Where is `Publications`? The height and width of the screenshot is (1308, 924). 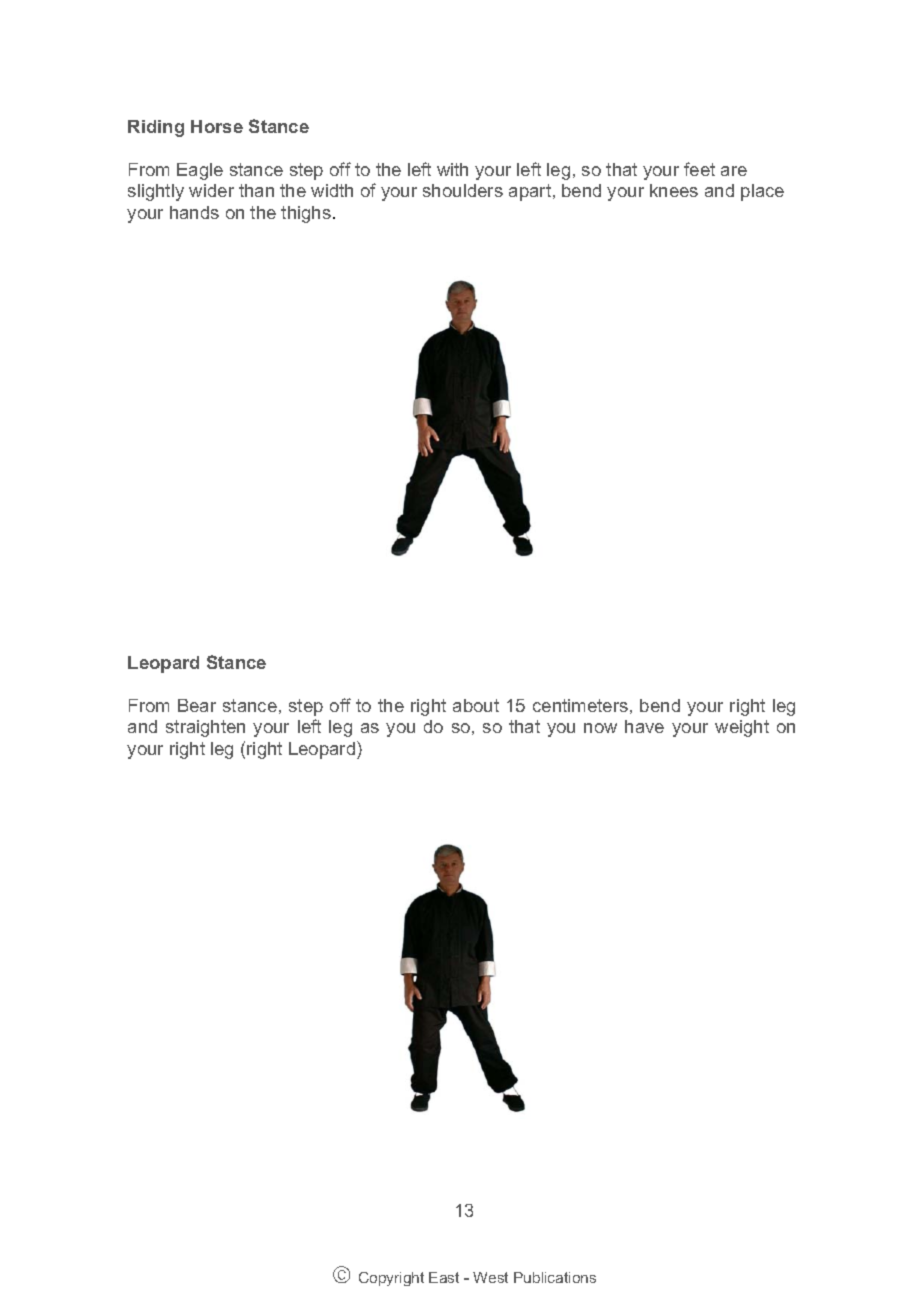 Publications is located at coordinates (555, 1277).
